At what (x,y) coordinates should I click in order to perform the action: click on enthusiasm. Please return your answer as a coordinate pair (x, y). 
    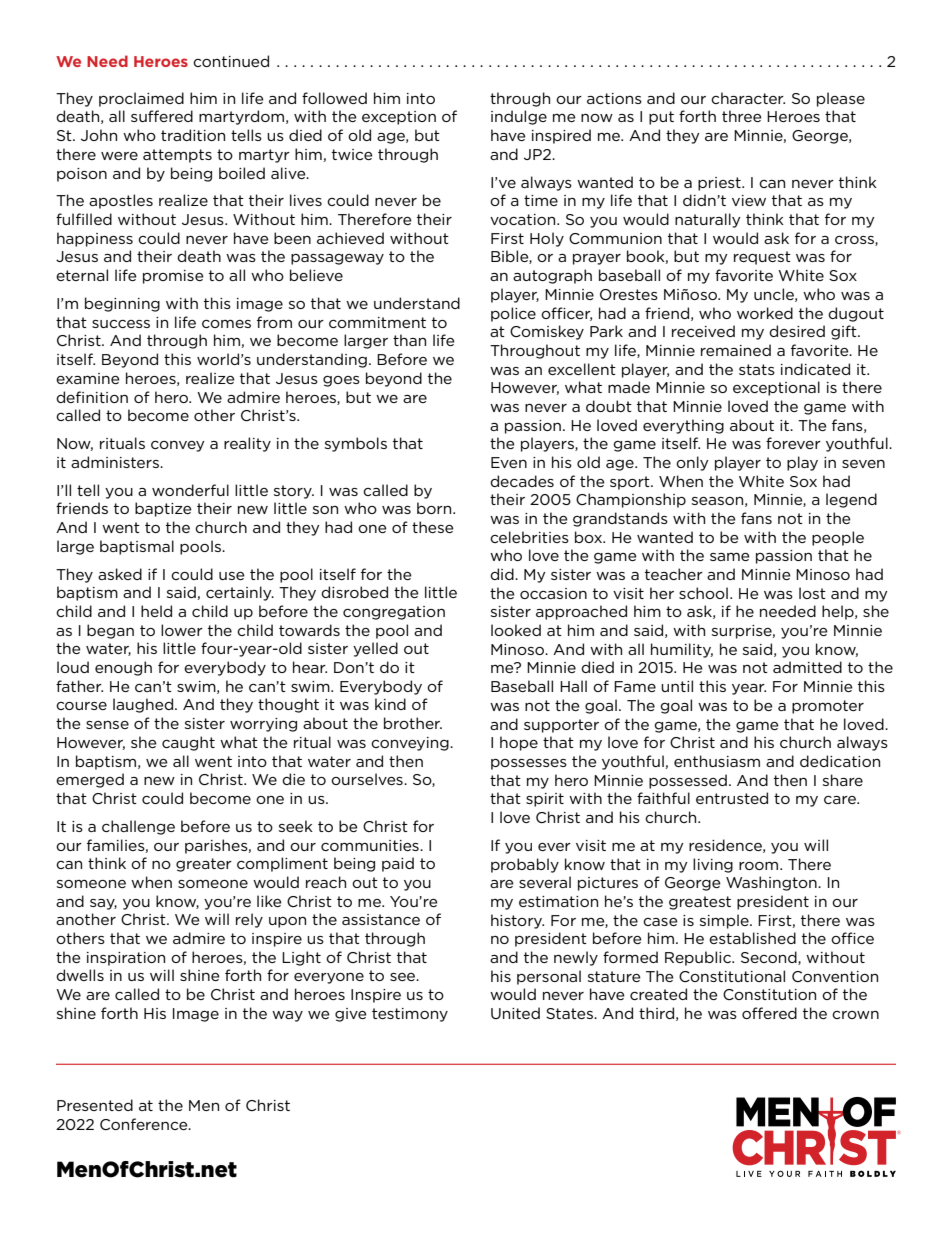
    Looking at the image, I should click on (717, 761).
